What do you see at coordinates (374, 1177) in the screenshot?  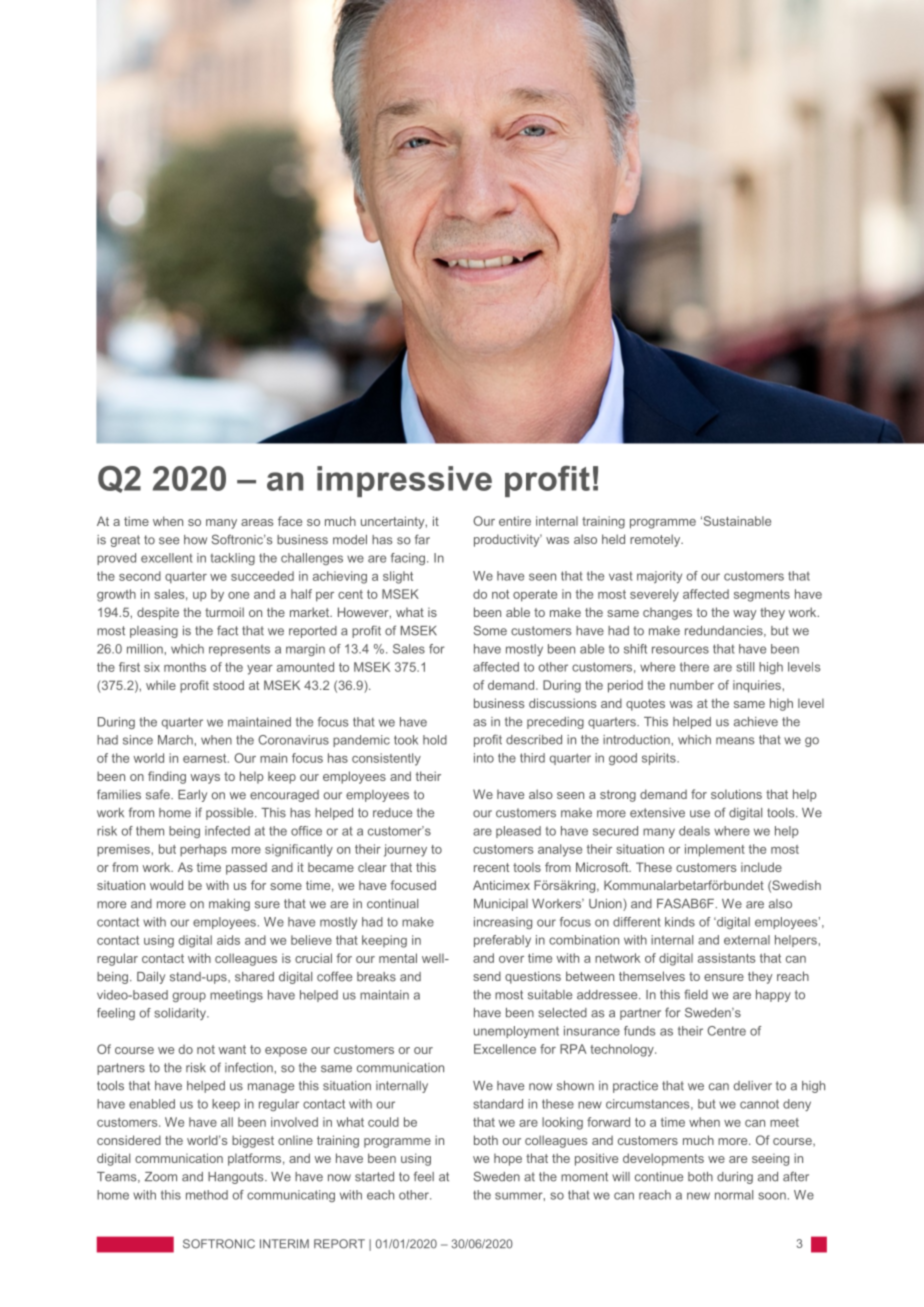 I see `started` at bounding box center [374, 1177].
